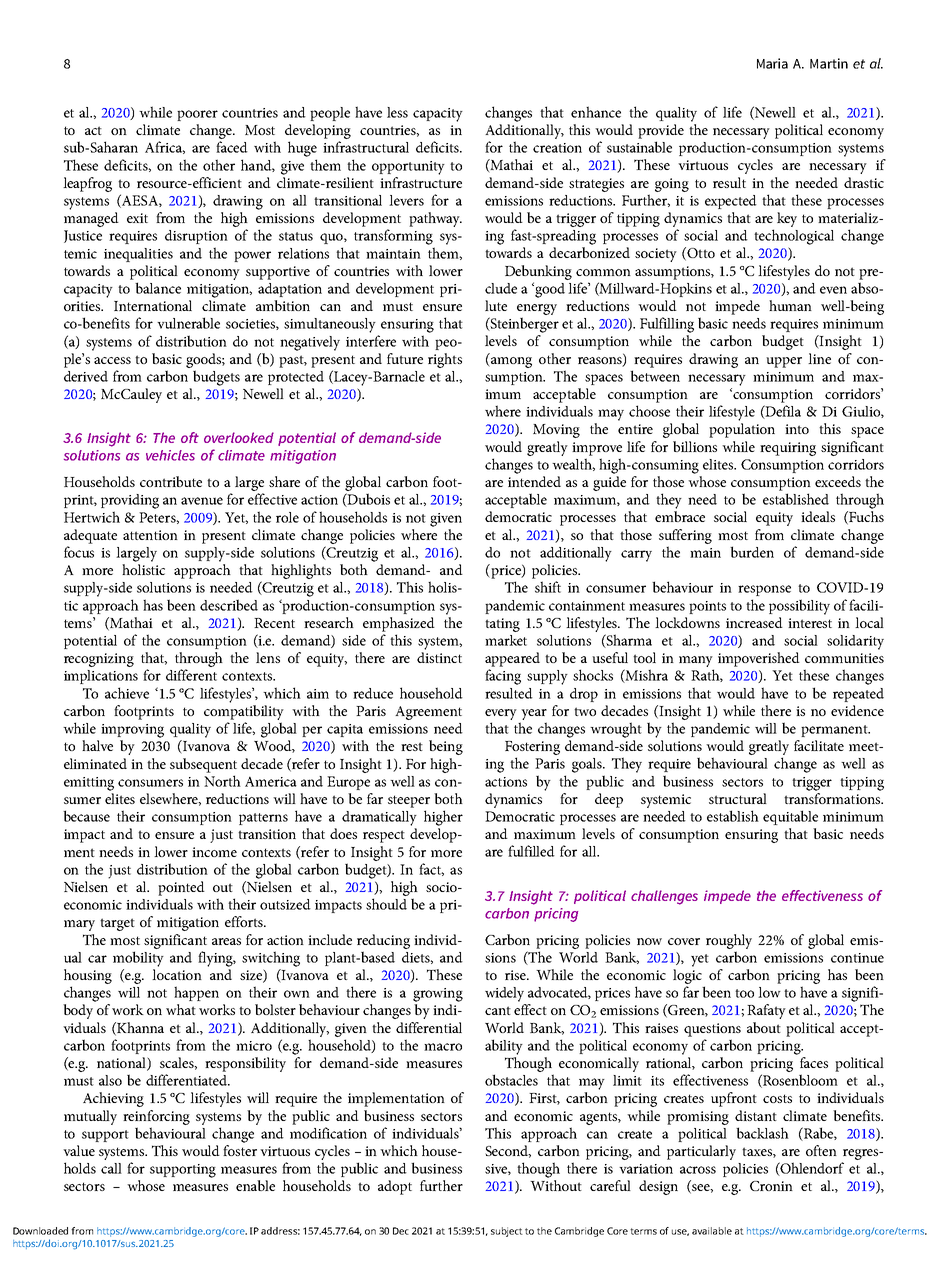  Describe the element at coordinates (395, 1187) in the screenshot. I see `adopt` at that location.
